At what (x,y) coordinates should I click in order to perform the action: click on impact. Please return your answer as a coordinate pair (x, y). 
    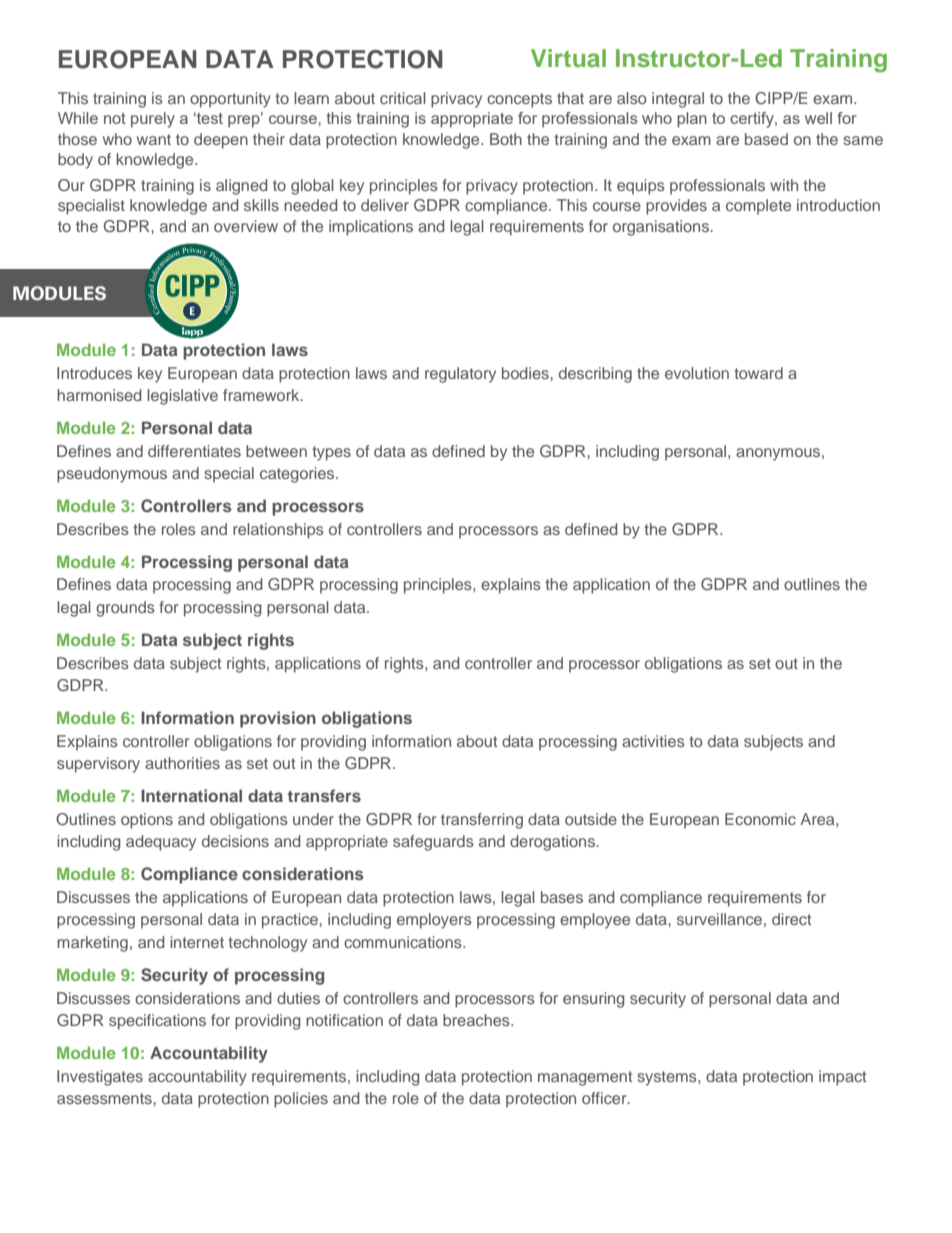
    Looking at the image, I should click on (842, 1078).
